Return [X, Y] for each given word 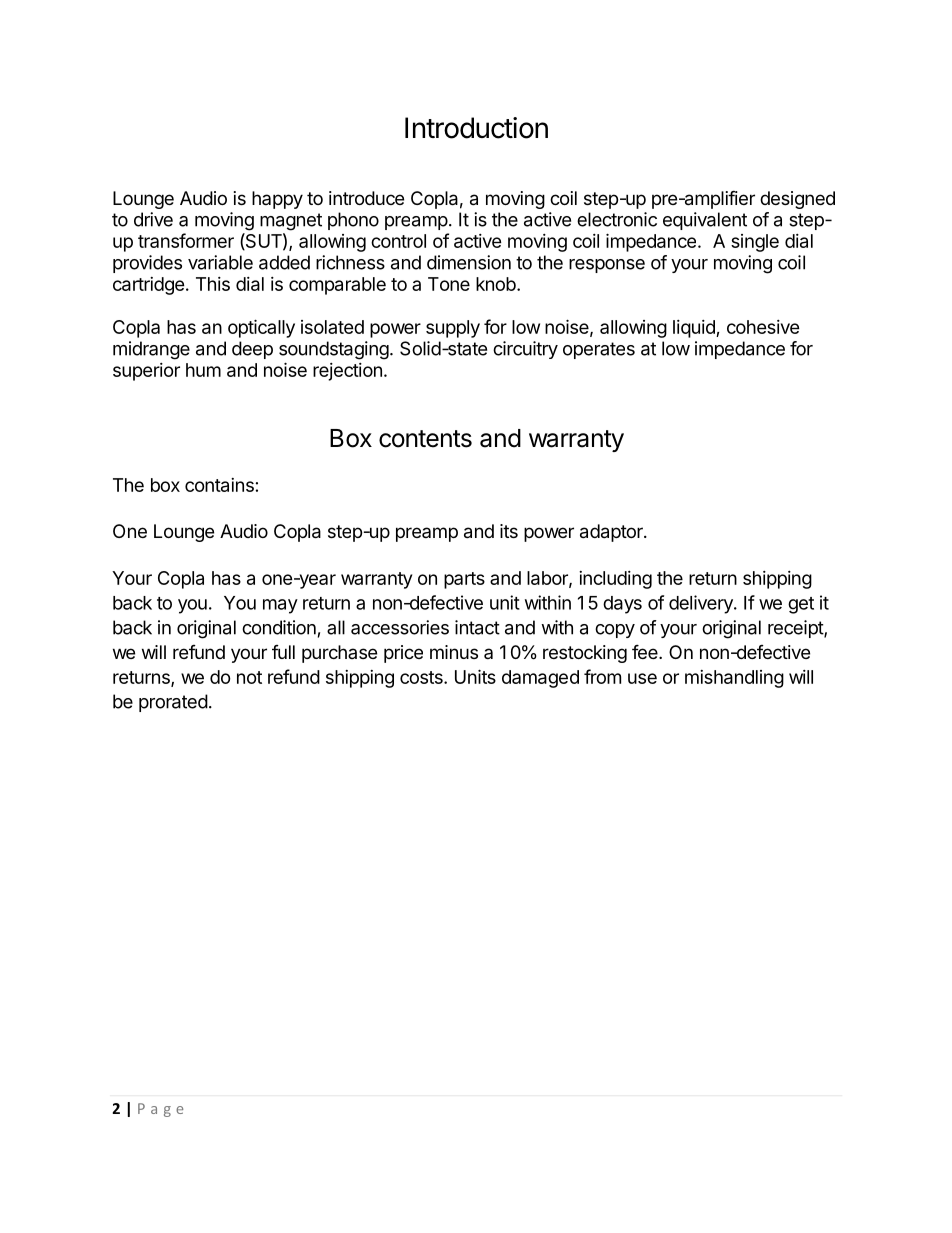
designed [797, 200]
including [615, 580]
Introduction [476, 128]
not [249, 677]
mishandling [734, 679]
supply [453, 329]
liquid [695, 329]
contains [219, 485]
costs [422, 677]
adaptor [612, 533]
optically [261, 328]
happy [277, 200]
